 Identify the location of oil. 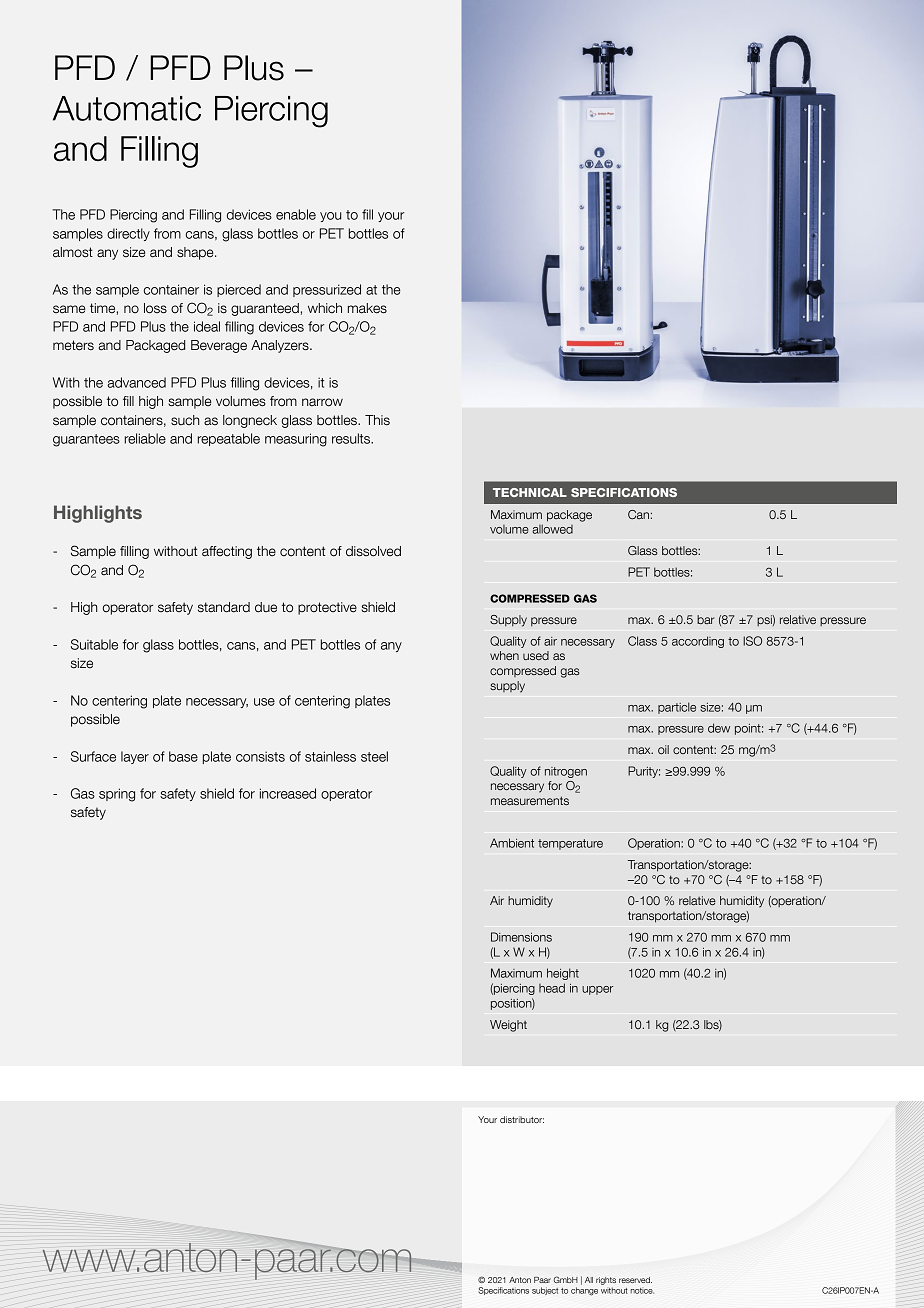
(663, 749).
